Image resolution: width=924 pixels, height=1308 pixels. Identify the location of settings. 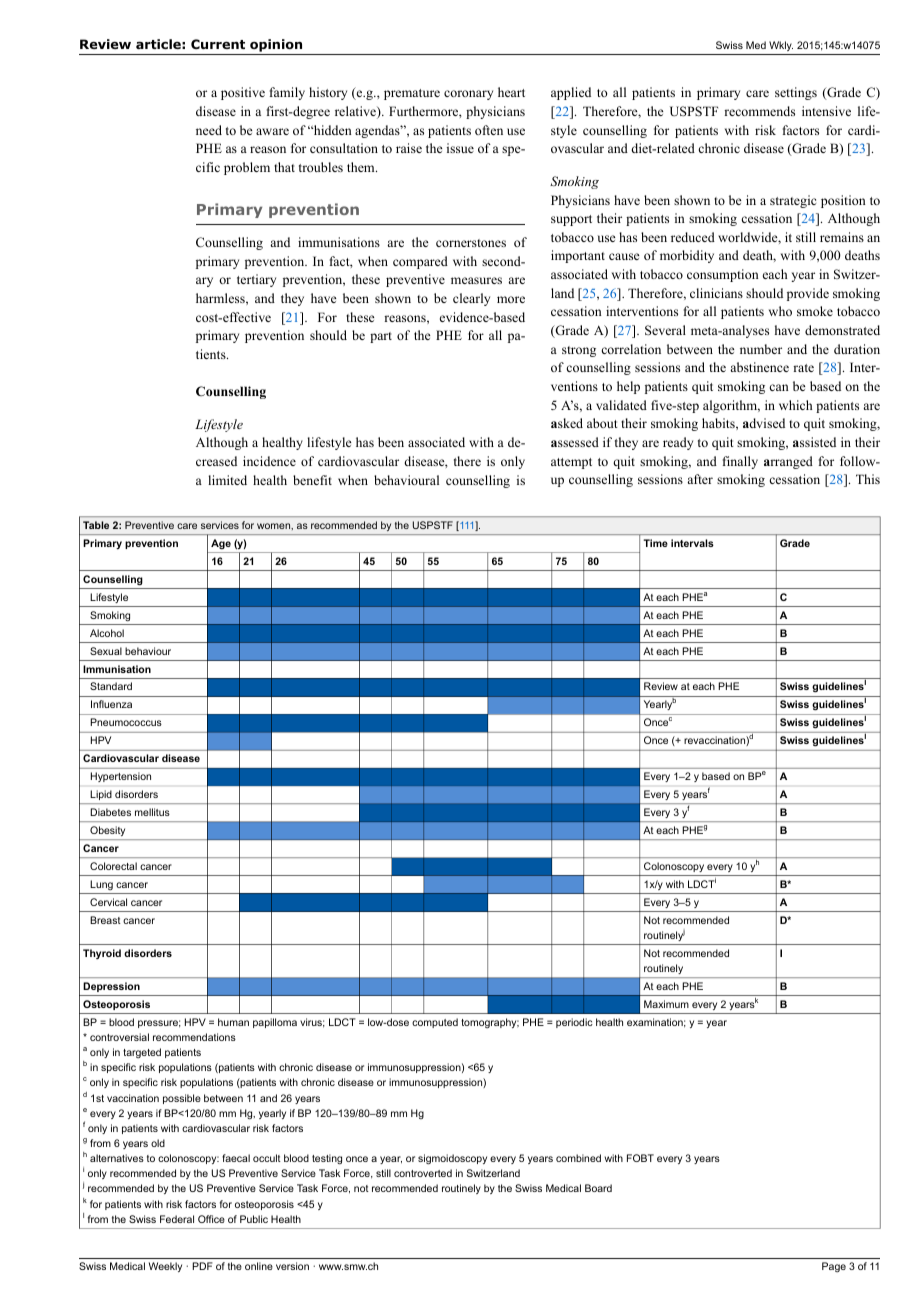
(796, 93).
